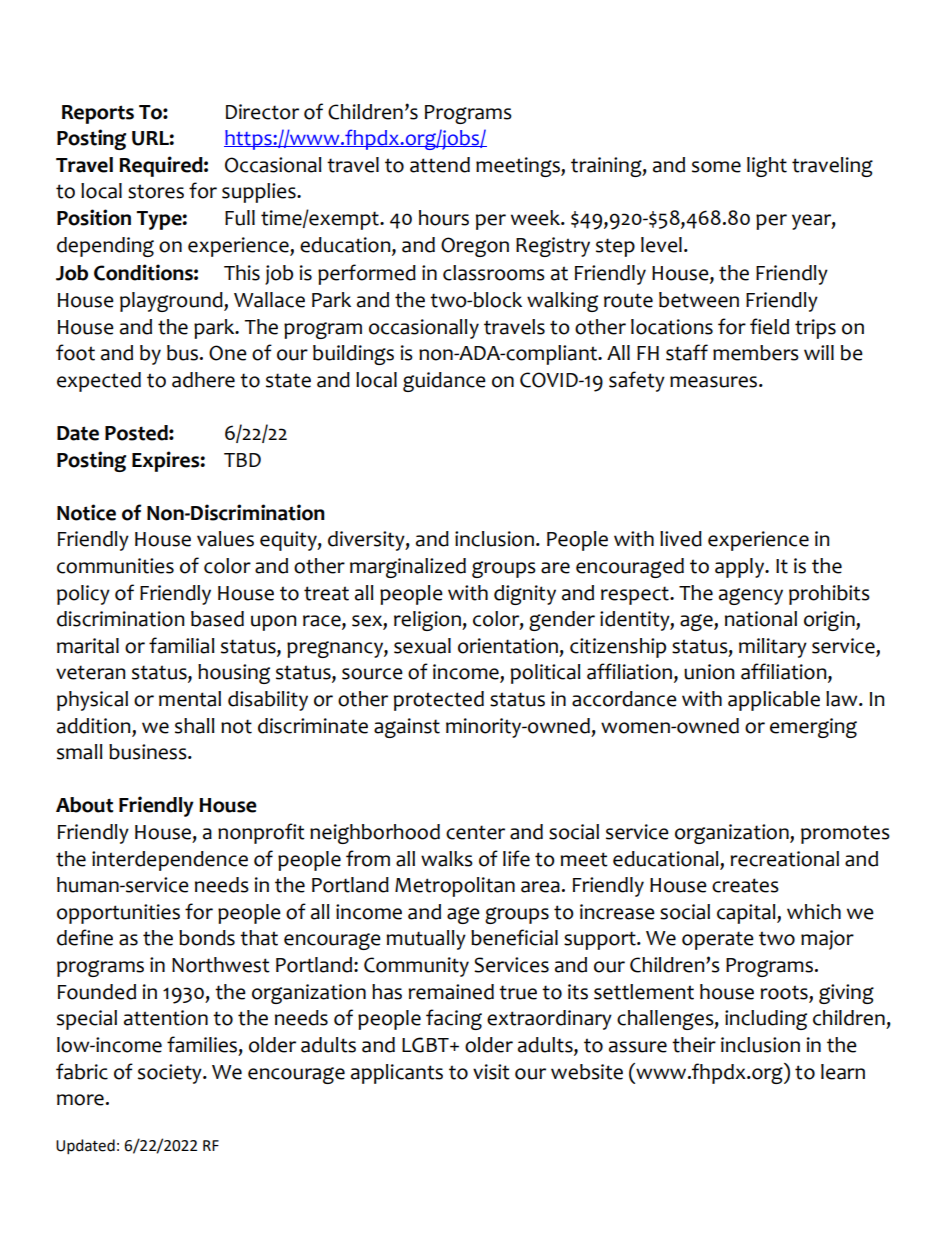  Describe the element at coordinates (767, 167) in the page. I see `light` at that location.
